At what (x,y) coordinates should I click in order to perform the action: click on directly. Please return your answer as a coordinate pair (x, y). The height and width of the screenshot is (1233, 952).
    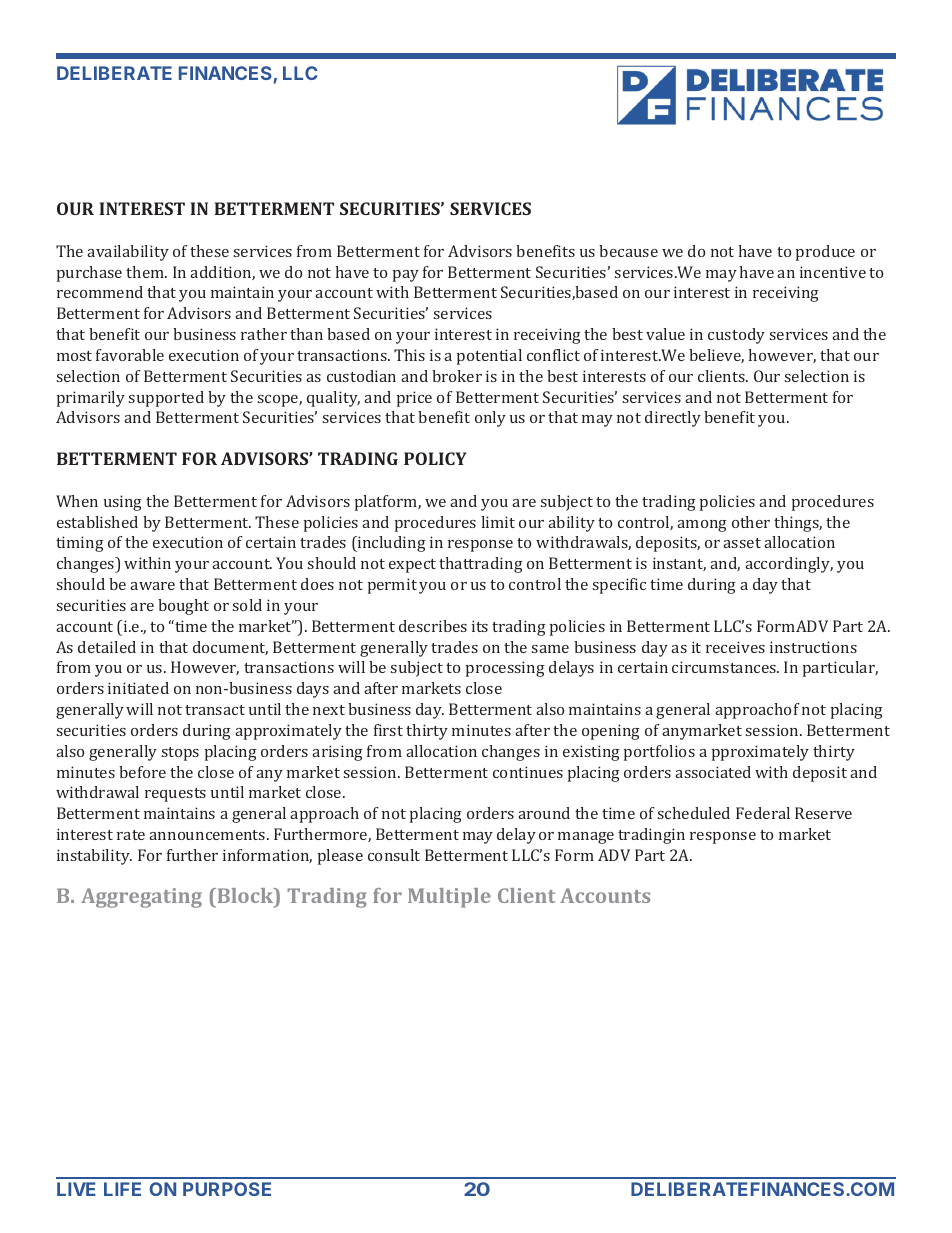
    Looking at the image, I should click on (673, 419).
